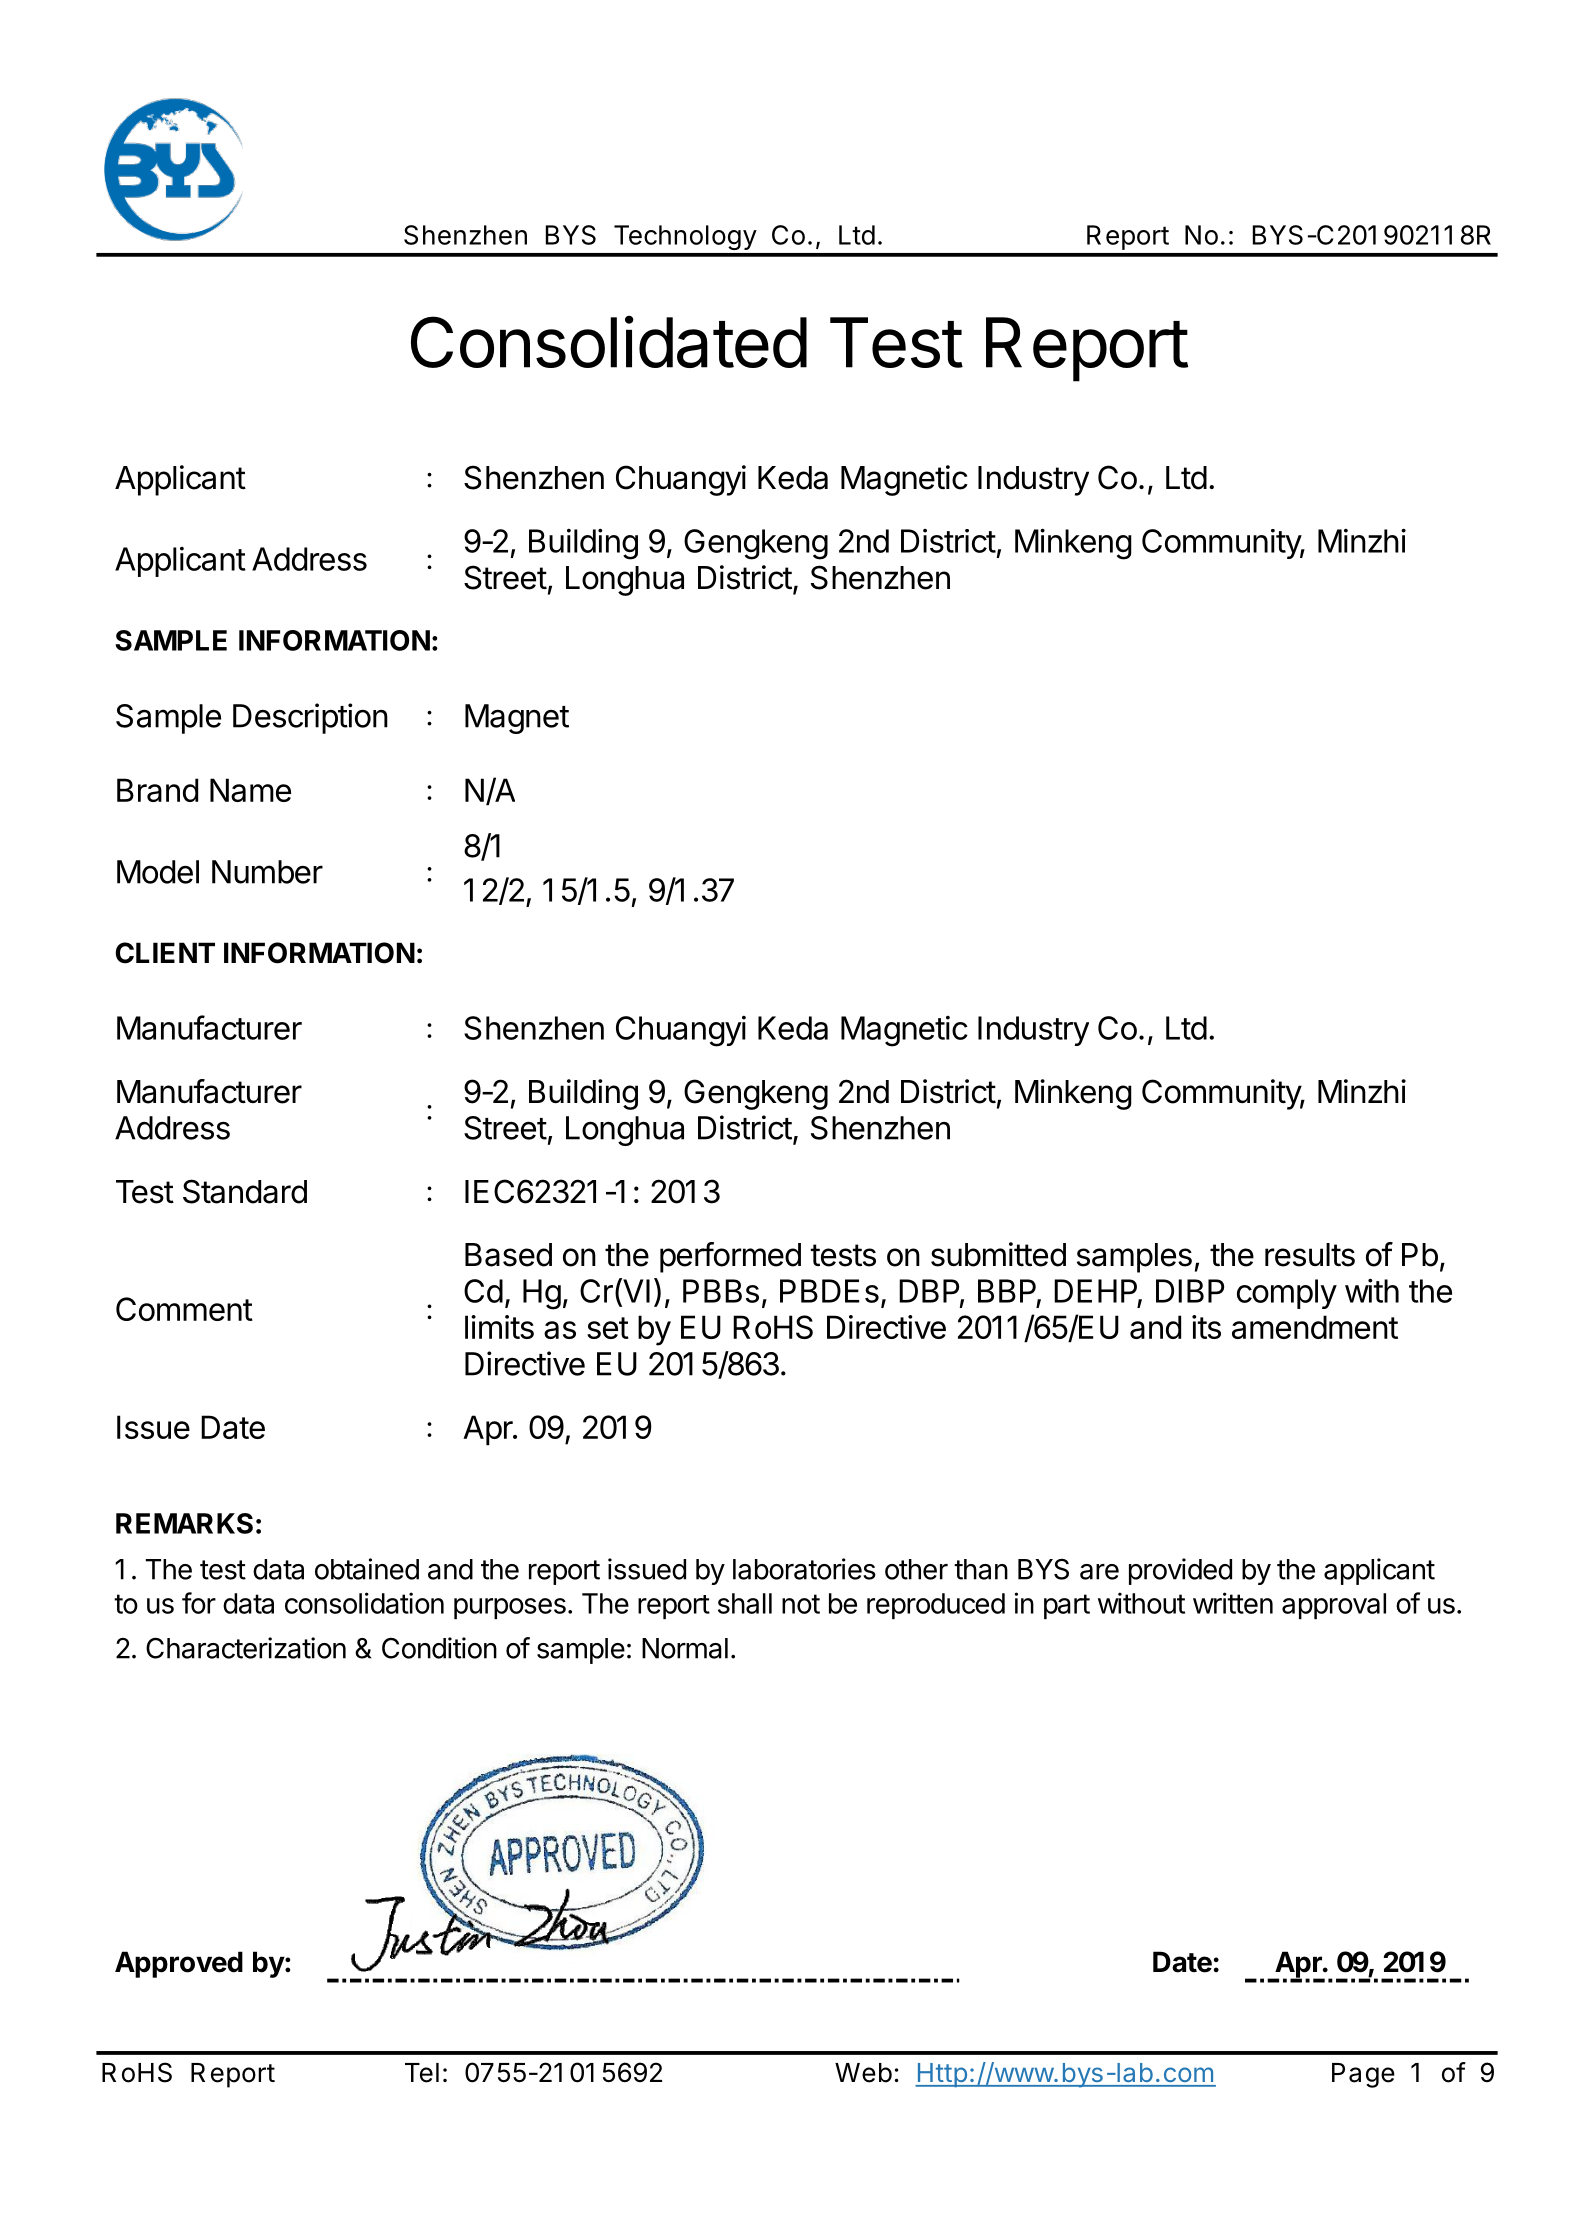 The image size is (1570, 2218). I want to click on submitted, so click(998, 1254).
